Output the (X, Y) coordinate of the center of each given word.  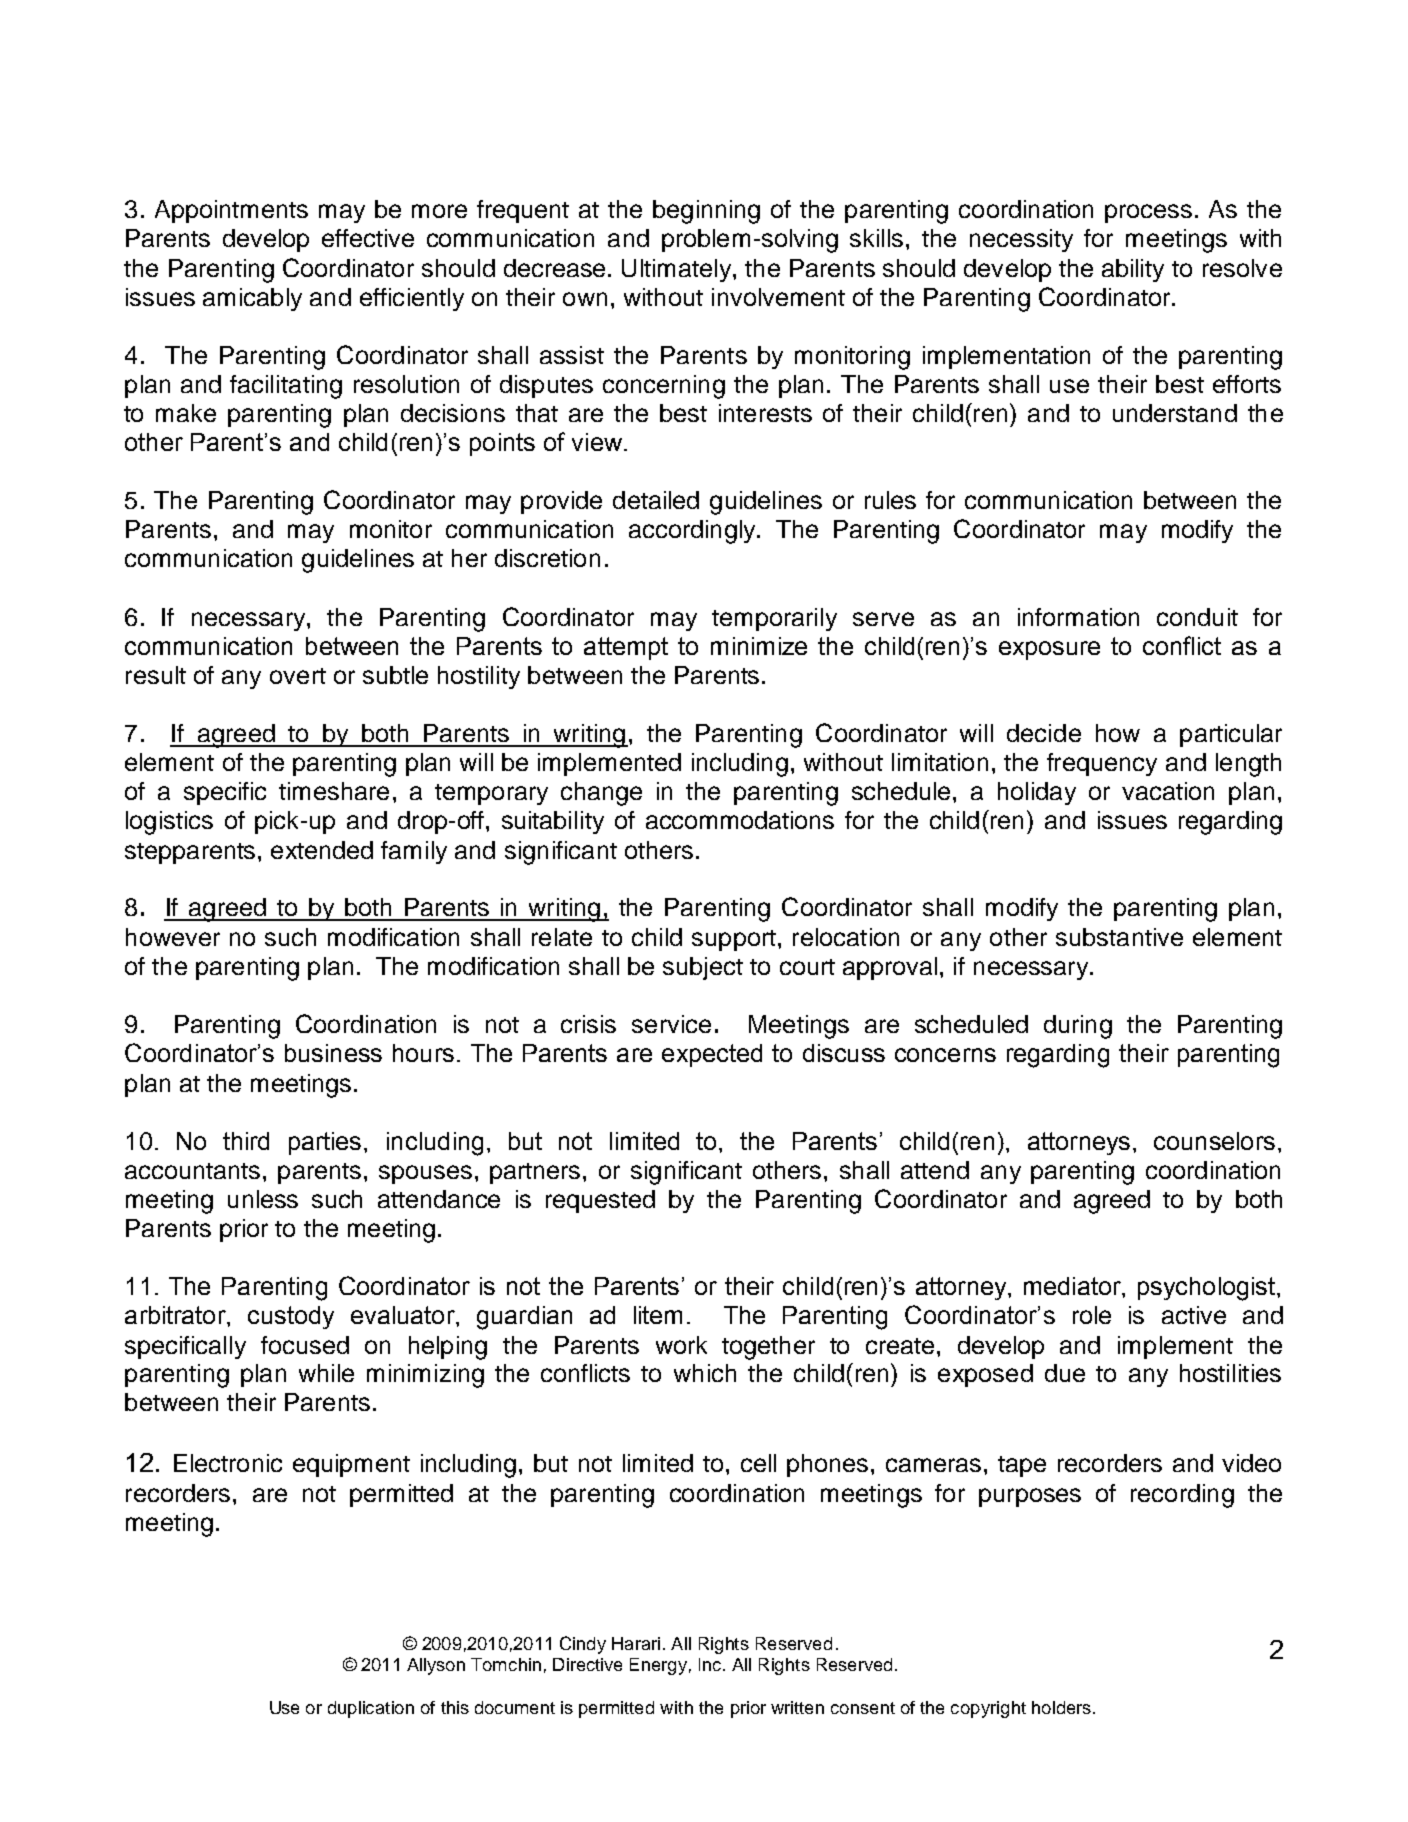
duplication (371, 1709)
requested (600, 1201)
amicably (252, 299)
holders (1063, 1707)
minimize (759, 646)
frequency (1102, 764)
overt (298, 676)
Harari (636, 1643)
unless (263, 1199)
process (1148, 213)
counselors (1214, 1141)
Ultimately (678, 270)
